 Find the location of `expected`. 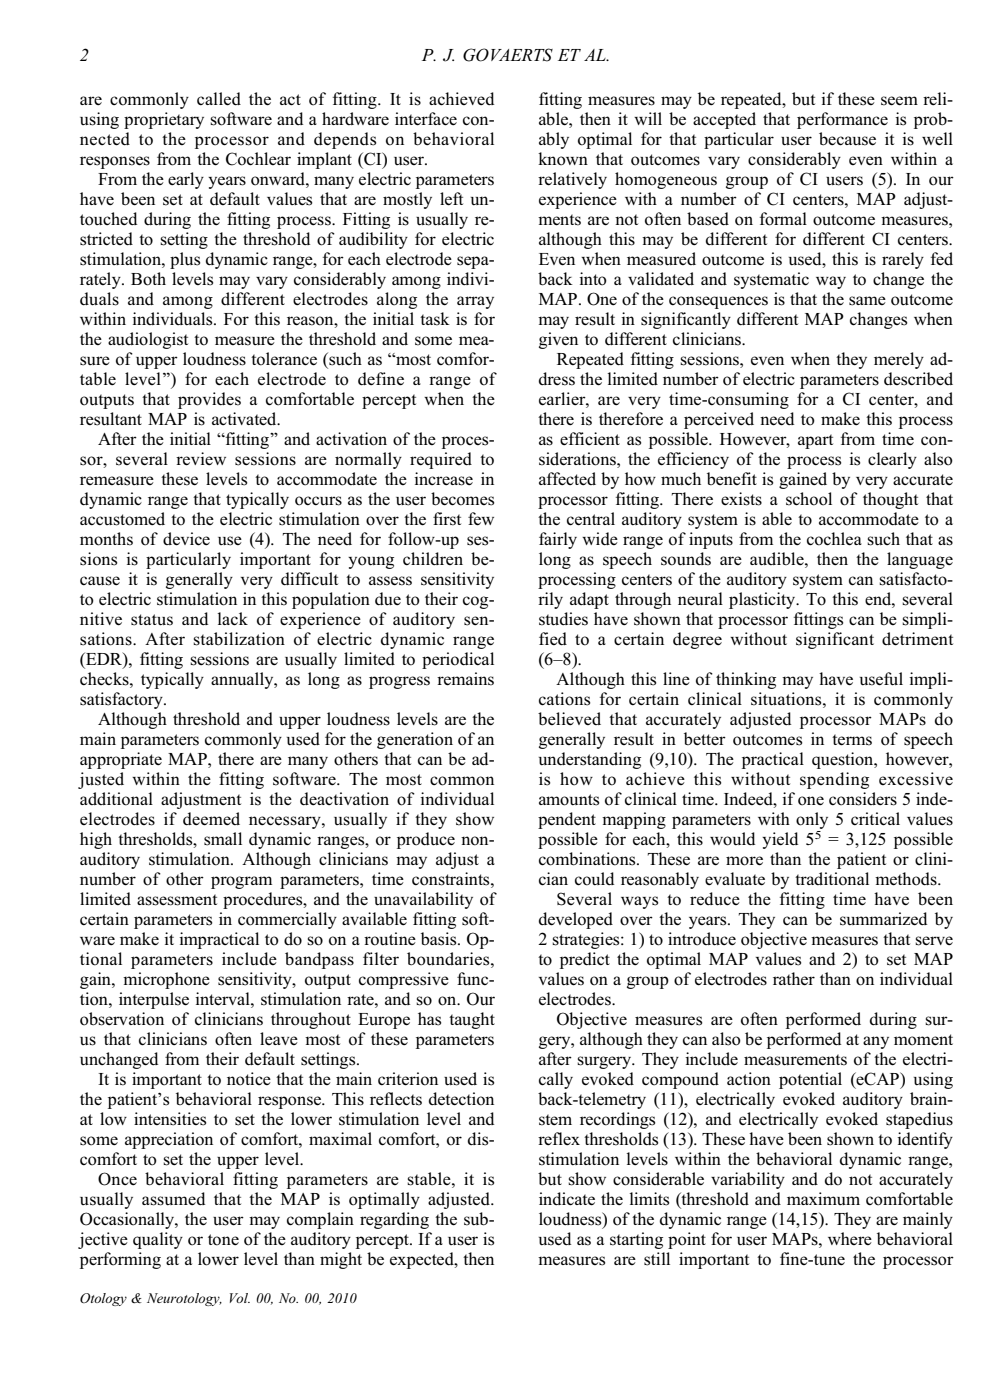

expected is located at coordinates (423, 1260).
